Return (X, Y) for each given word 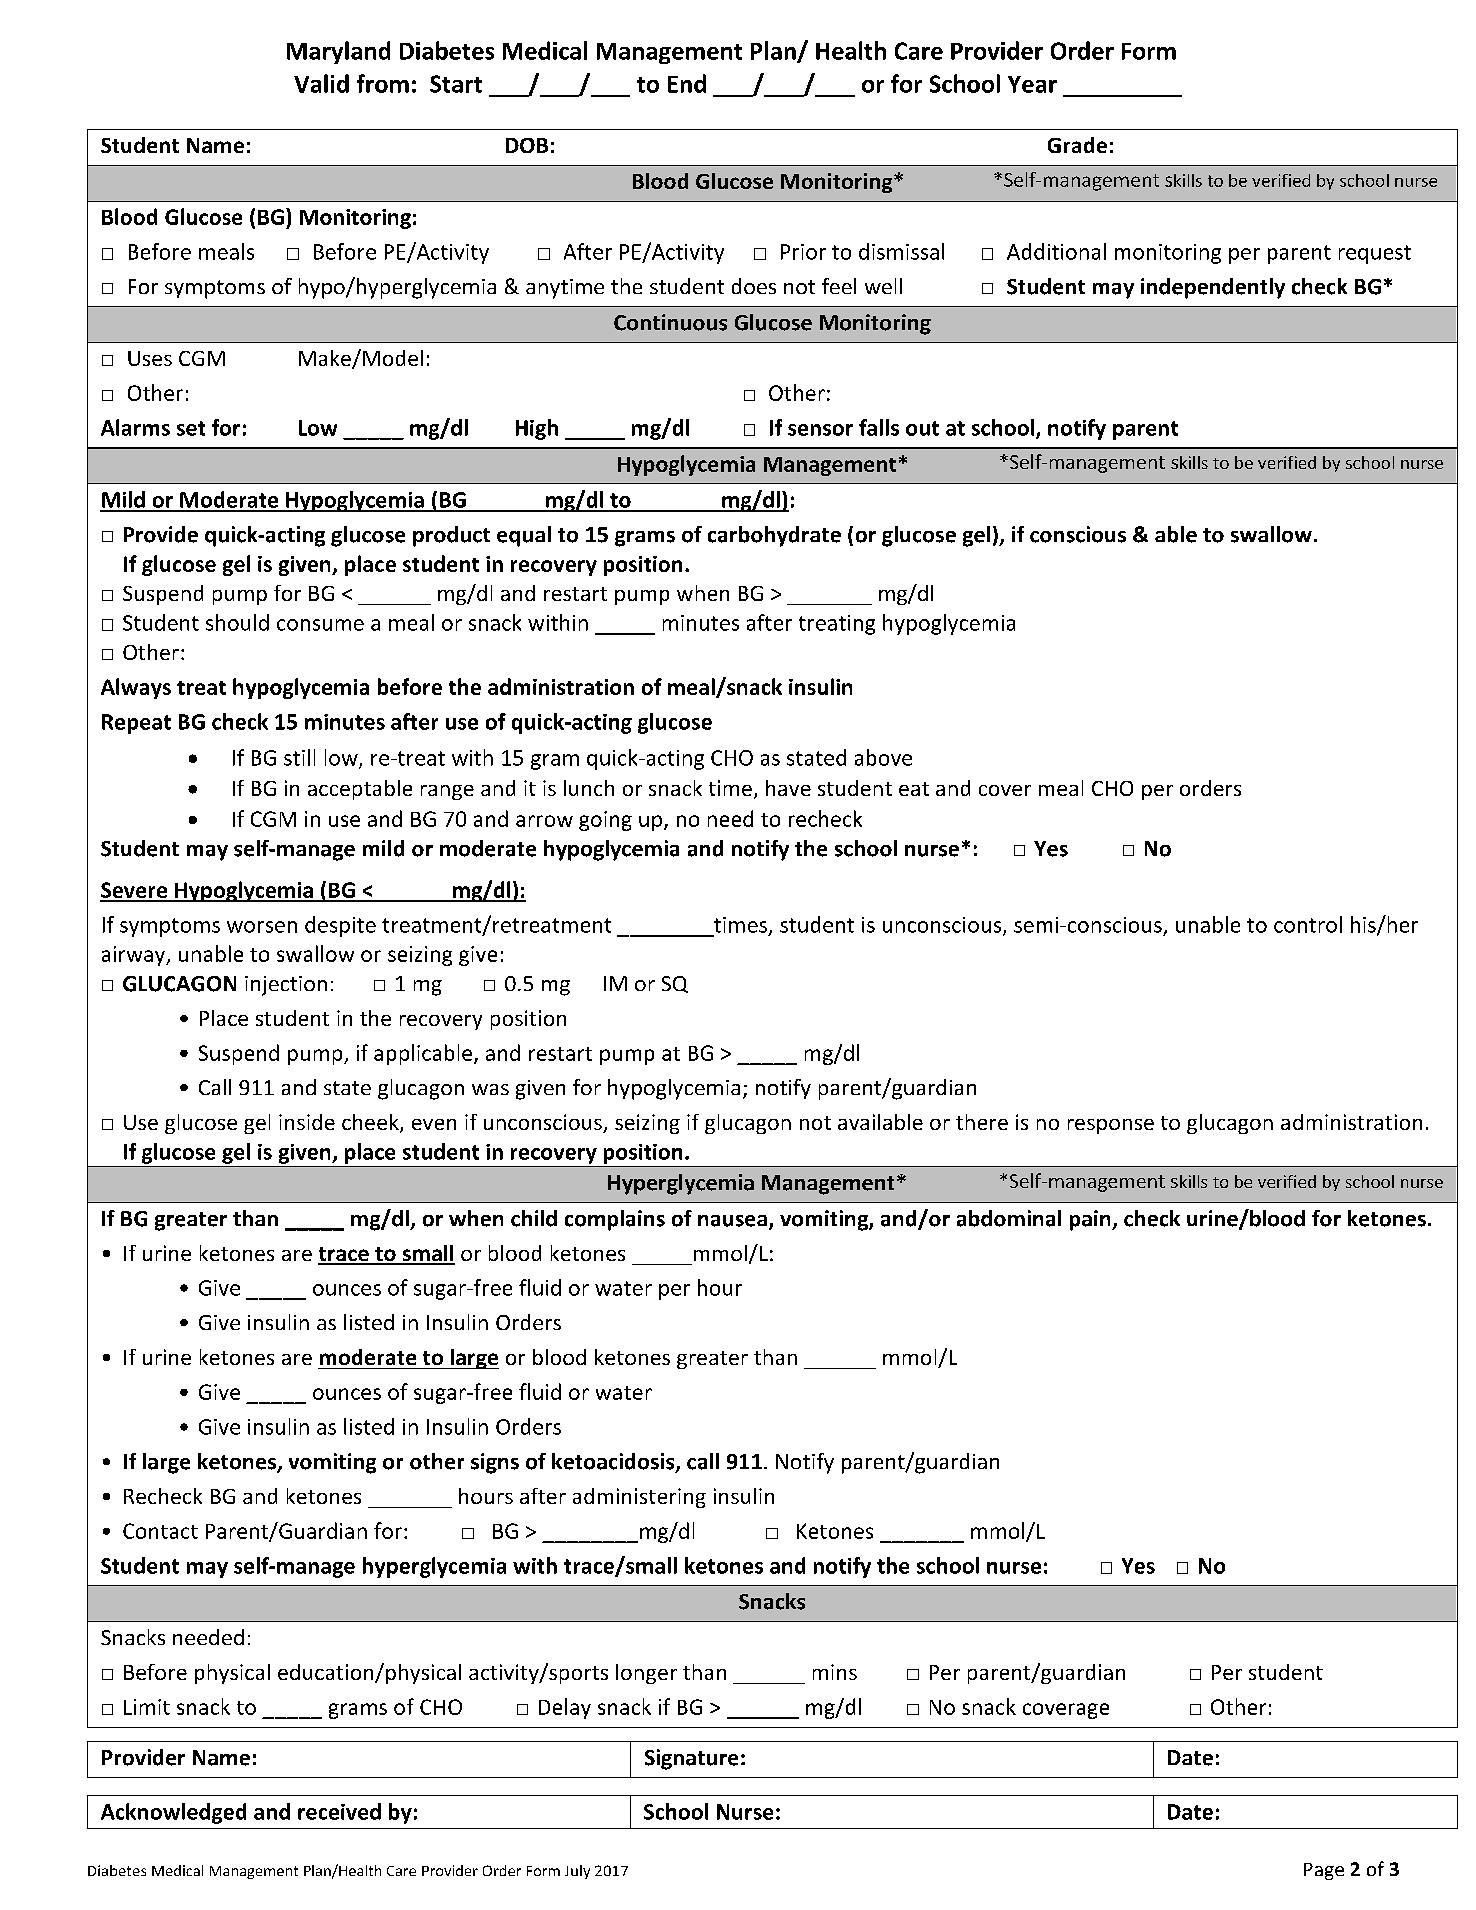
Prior (803, 252)
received (339, 1811)
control (1308, 924)
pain (1091, 1220)
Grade (1077, 145)
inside (307, 1122)
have (788, 788)
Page (1324, 1871)
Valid (321, 83)
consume (320, 625)
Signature (691, 1759)
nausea (732, 1221)
